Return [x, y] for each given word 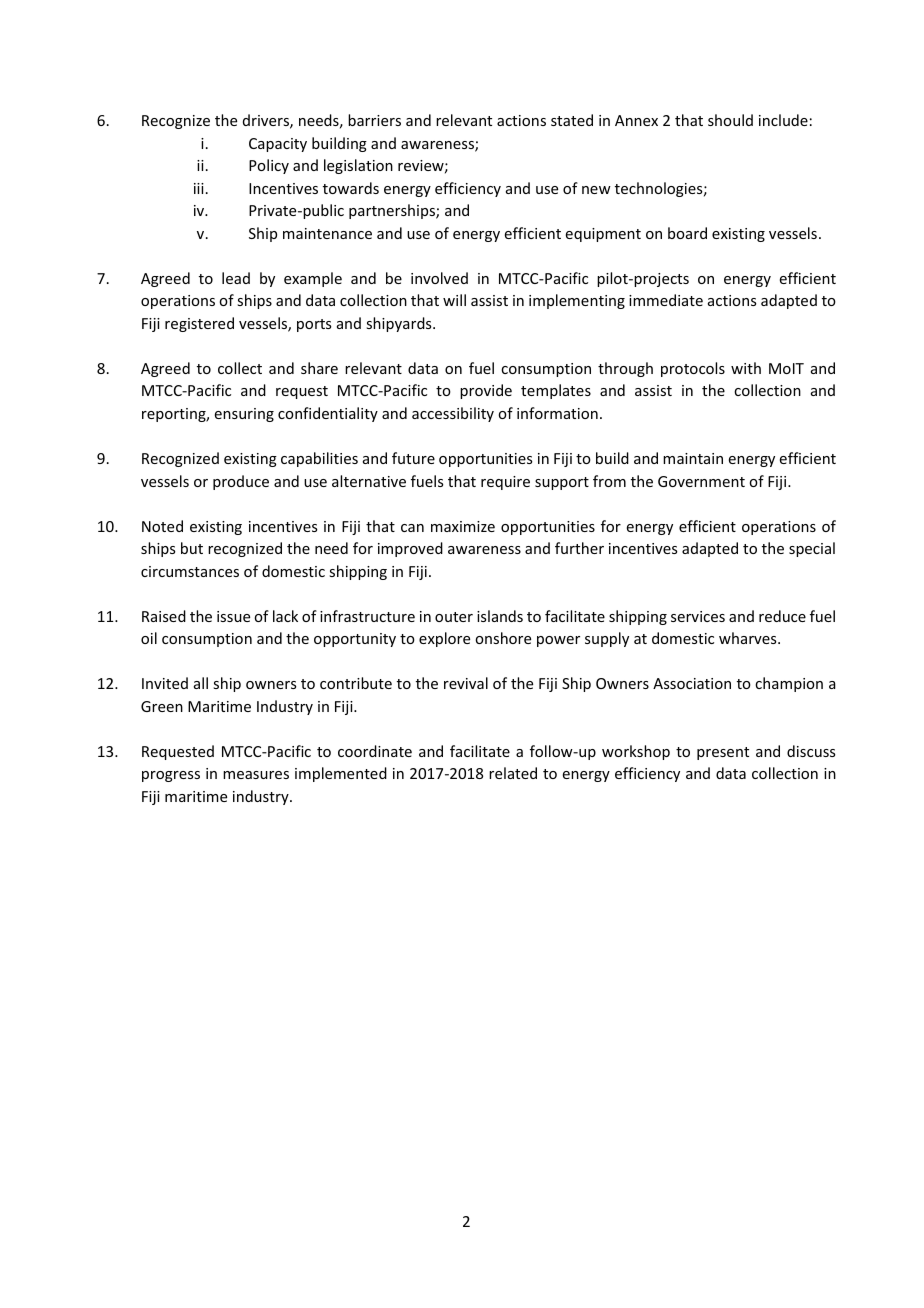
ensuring [244, 415]
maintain [693, 458]
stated [572, 120]
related [513, 773]
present [723, 753]
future [413, 458]
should [730, 120]
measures [256, 775]
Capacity [278, 145]
